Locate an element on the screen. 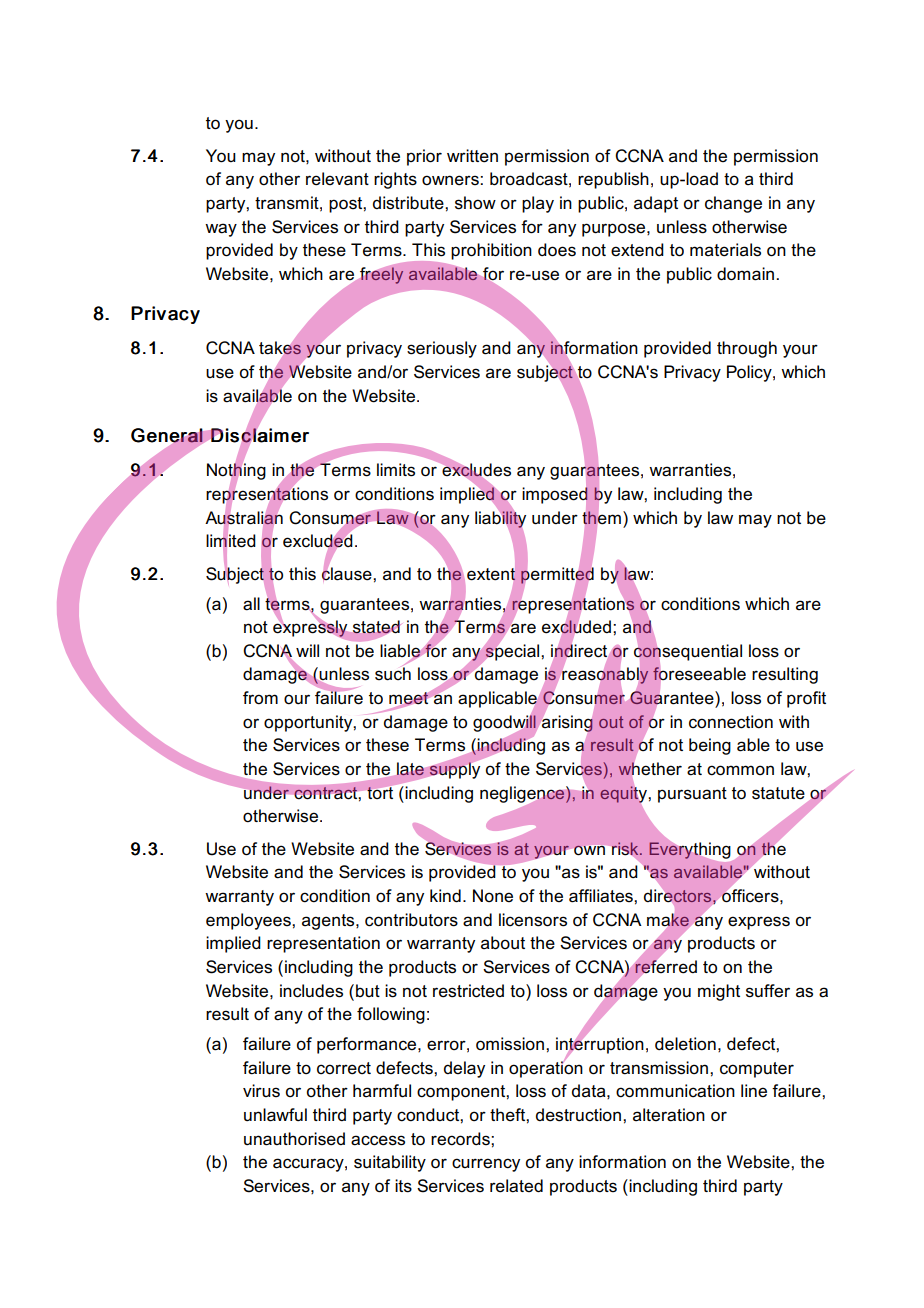  from is located at coordinates (260, 698).
